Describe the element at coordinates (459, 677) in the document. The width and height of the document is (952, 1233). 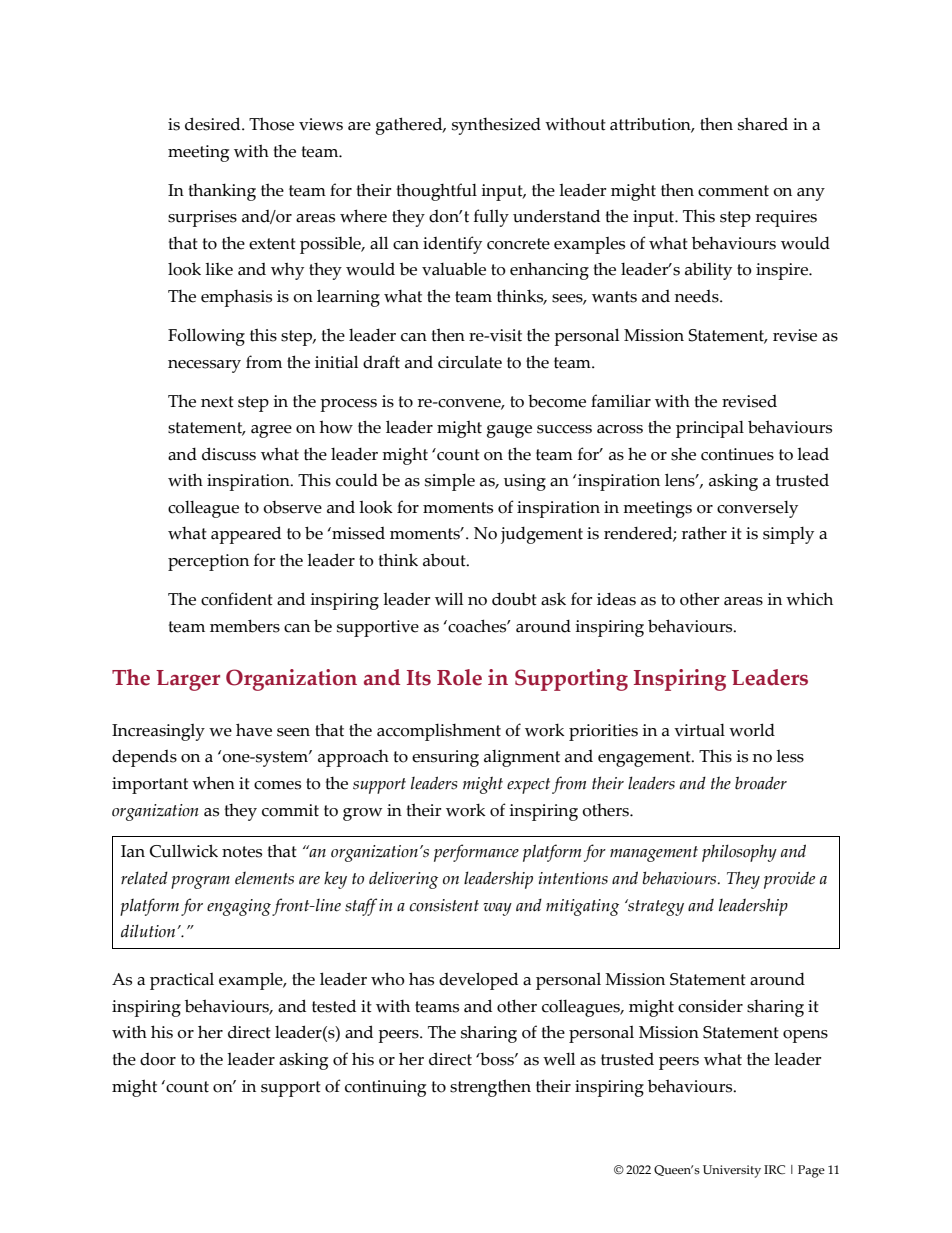
I see `Role` at that location.
